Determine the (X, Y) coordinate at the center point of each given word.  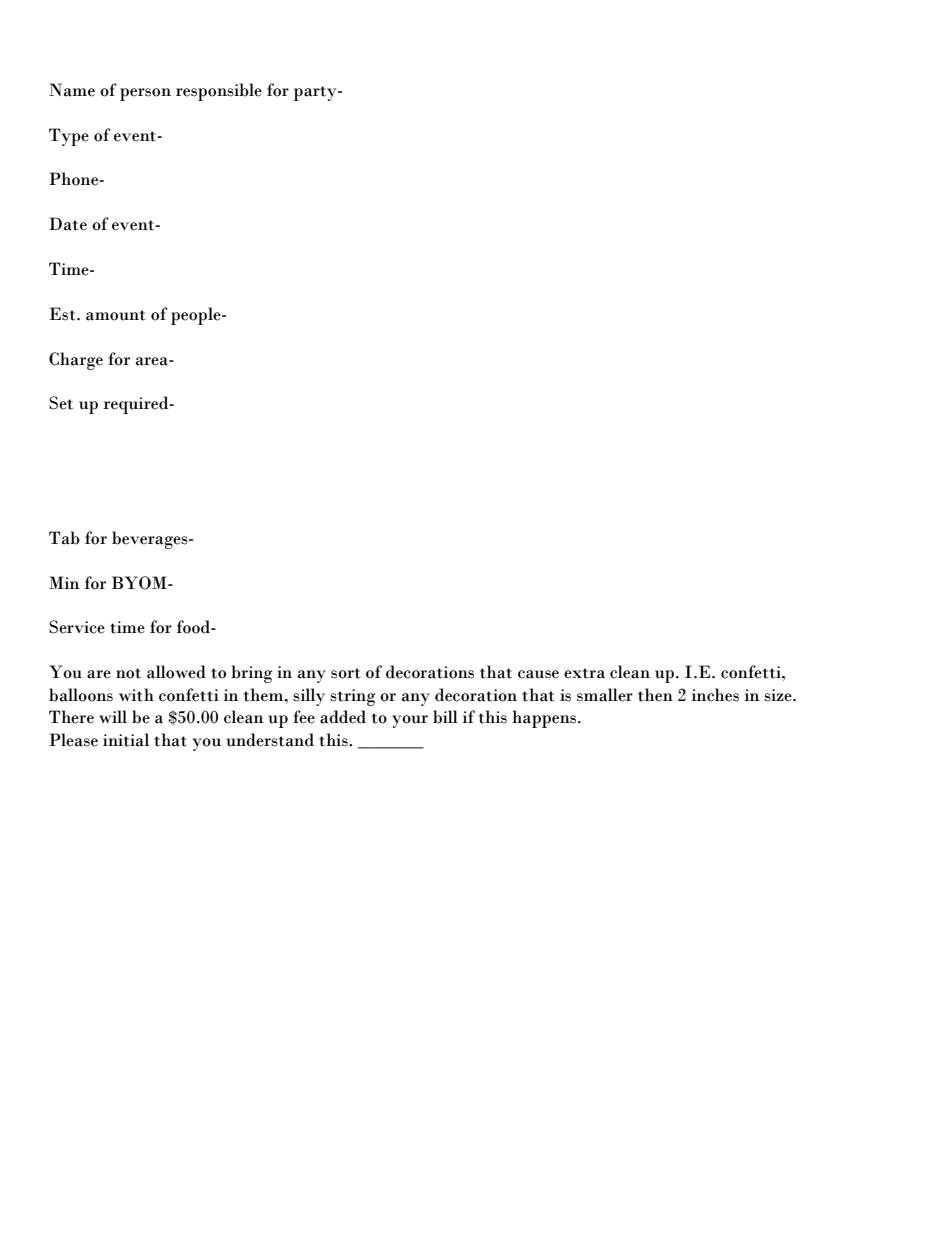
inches (715, 695)
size (779, 695)
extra (584, 673)
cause (538, 674)
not (128, 673)
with (136, 695)
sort (345, 673)
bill (445, 717)
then (655, 695)
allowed (176, 672)
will (113, 716)
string (352, 697)
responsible (219, 92)
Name (72, 90)
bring (251, 674)
